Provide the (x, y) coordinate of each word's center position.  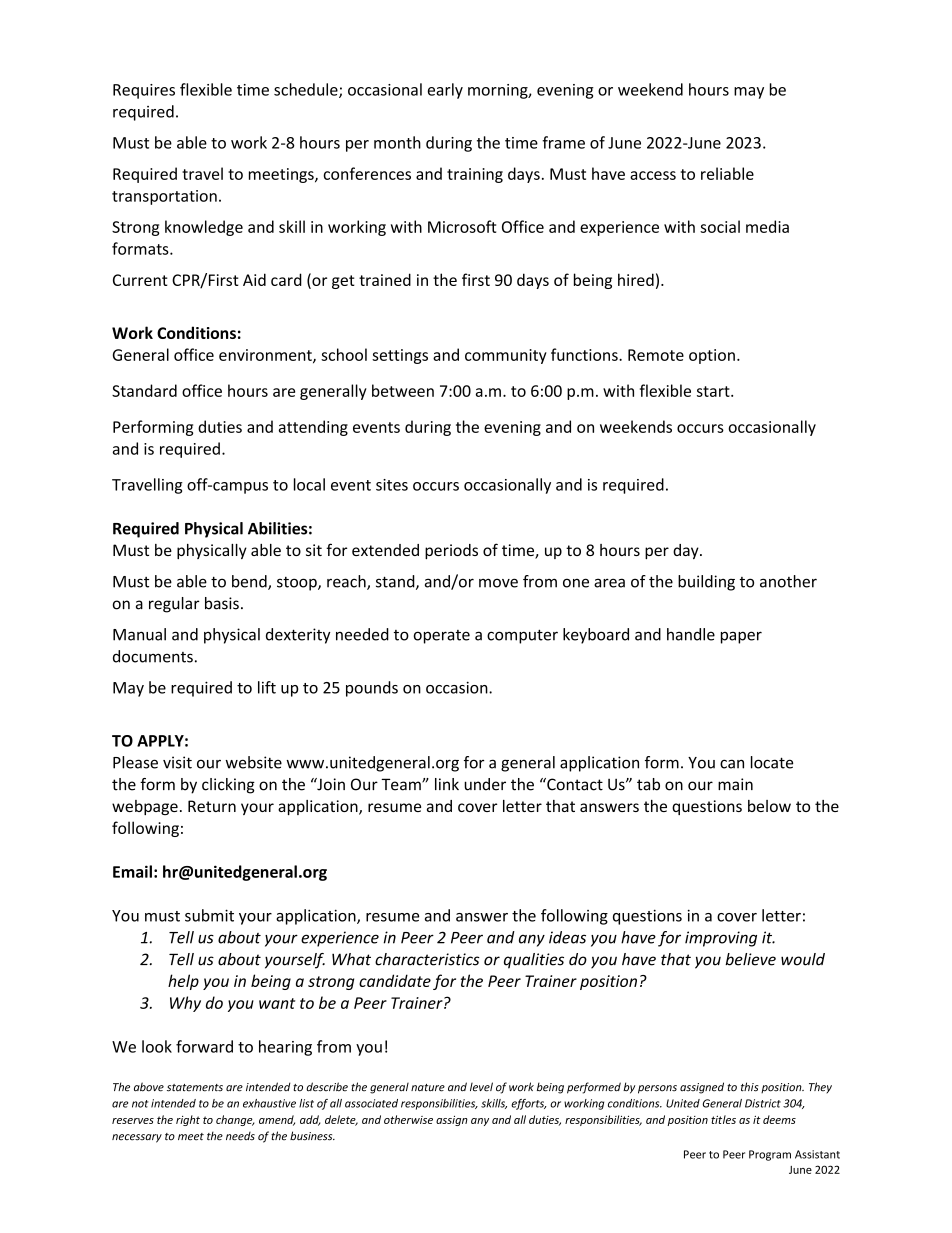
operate (442, 637)
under (485, 784)
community (506, 356)
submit (209, 915)
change (235, 1120)
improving (721, 939)
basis (222, 603)
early (445, 91)
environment (266, 356)
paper (741, 637)
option (712, 356)
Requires (144, 91)
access (653, 175)
